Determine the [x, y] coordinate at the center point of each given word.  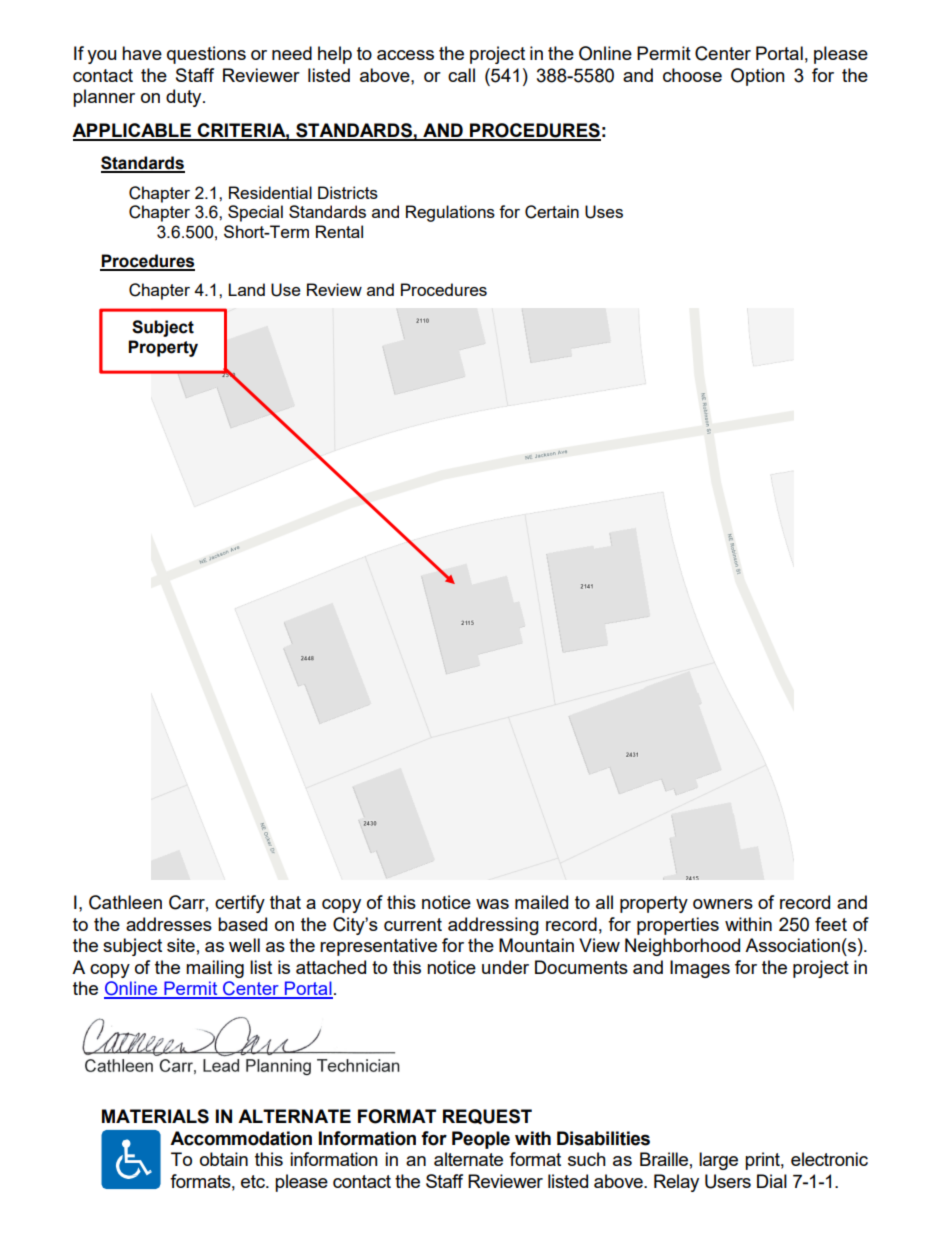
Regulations [450, 213]
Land [246, 289]
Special [255, 213]
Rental [339, 231]
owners [723, 904]
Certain [552, 212]
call [461, 75]
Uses [604, 212]
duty [185, 98]
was [492, 904]
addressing [493, 926]
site [181, 945]
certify [240, 904]
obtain [224, 1159]
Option [758, 77]
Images [700, 969]
